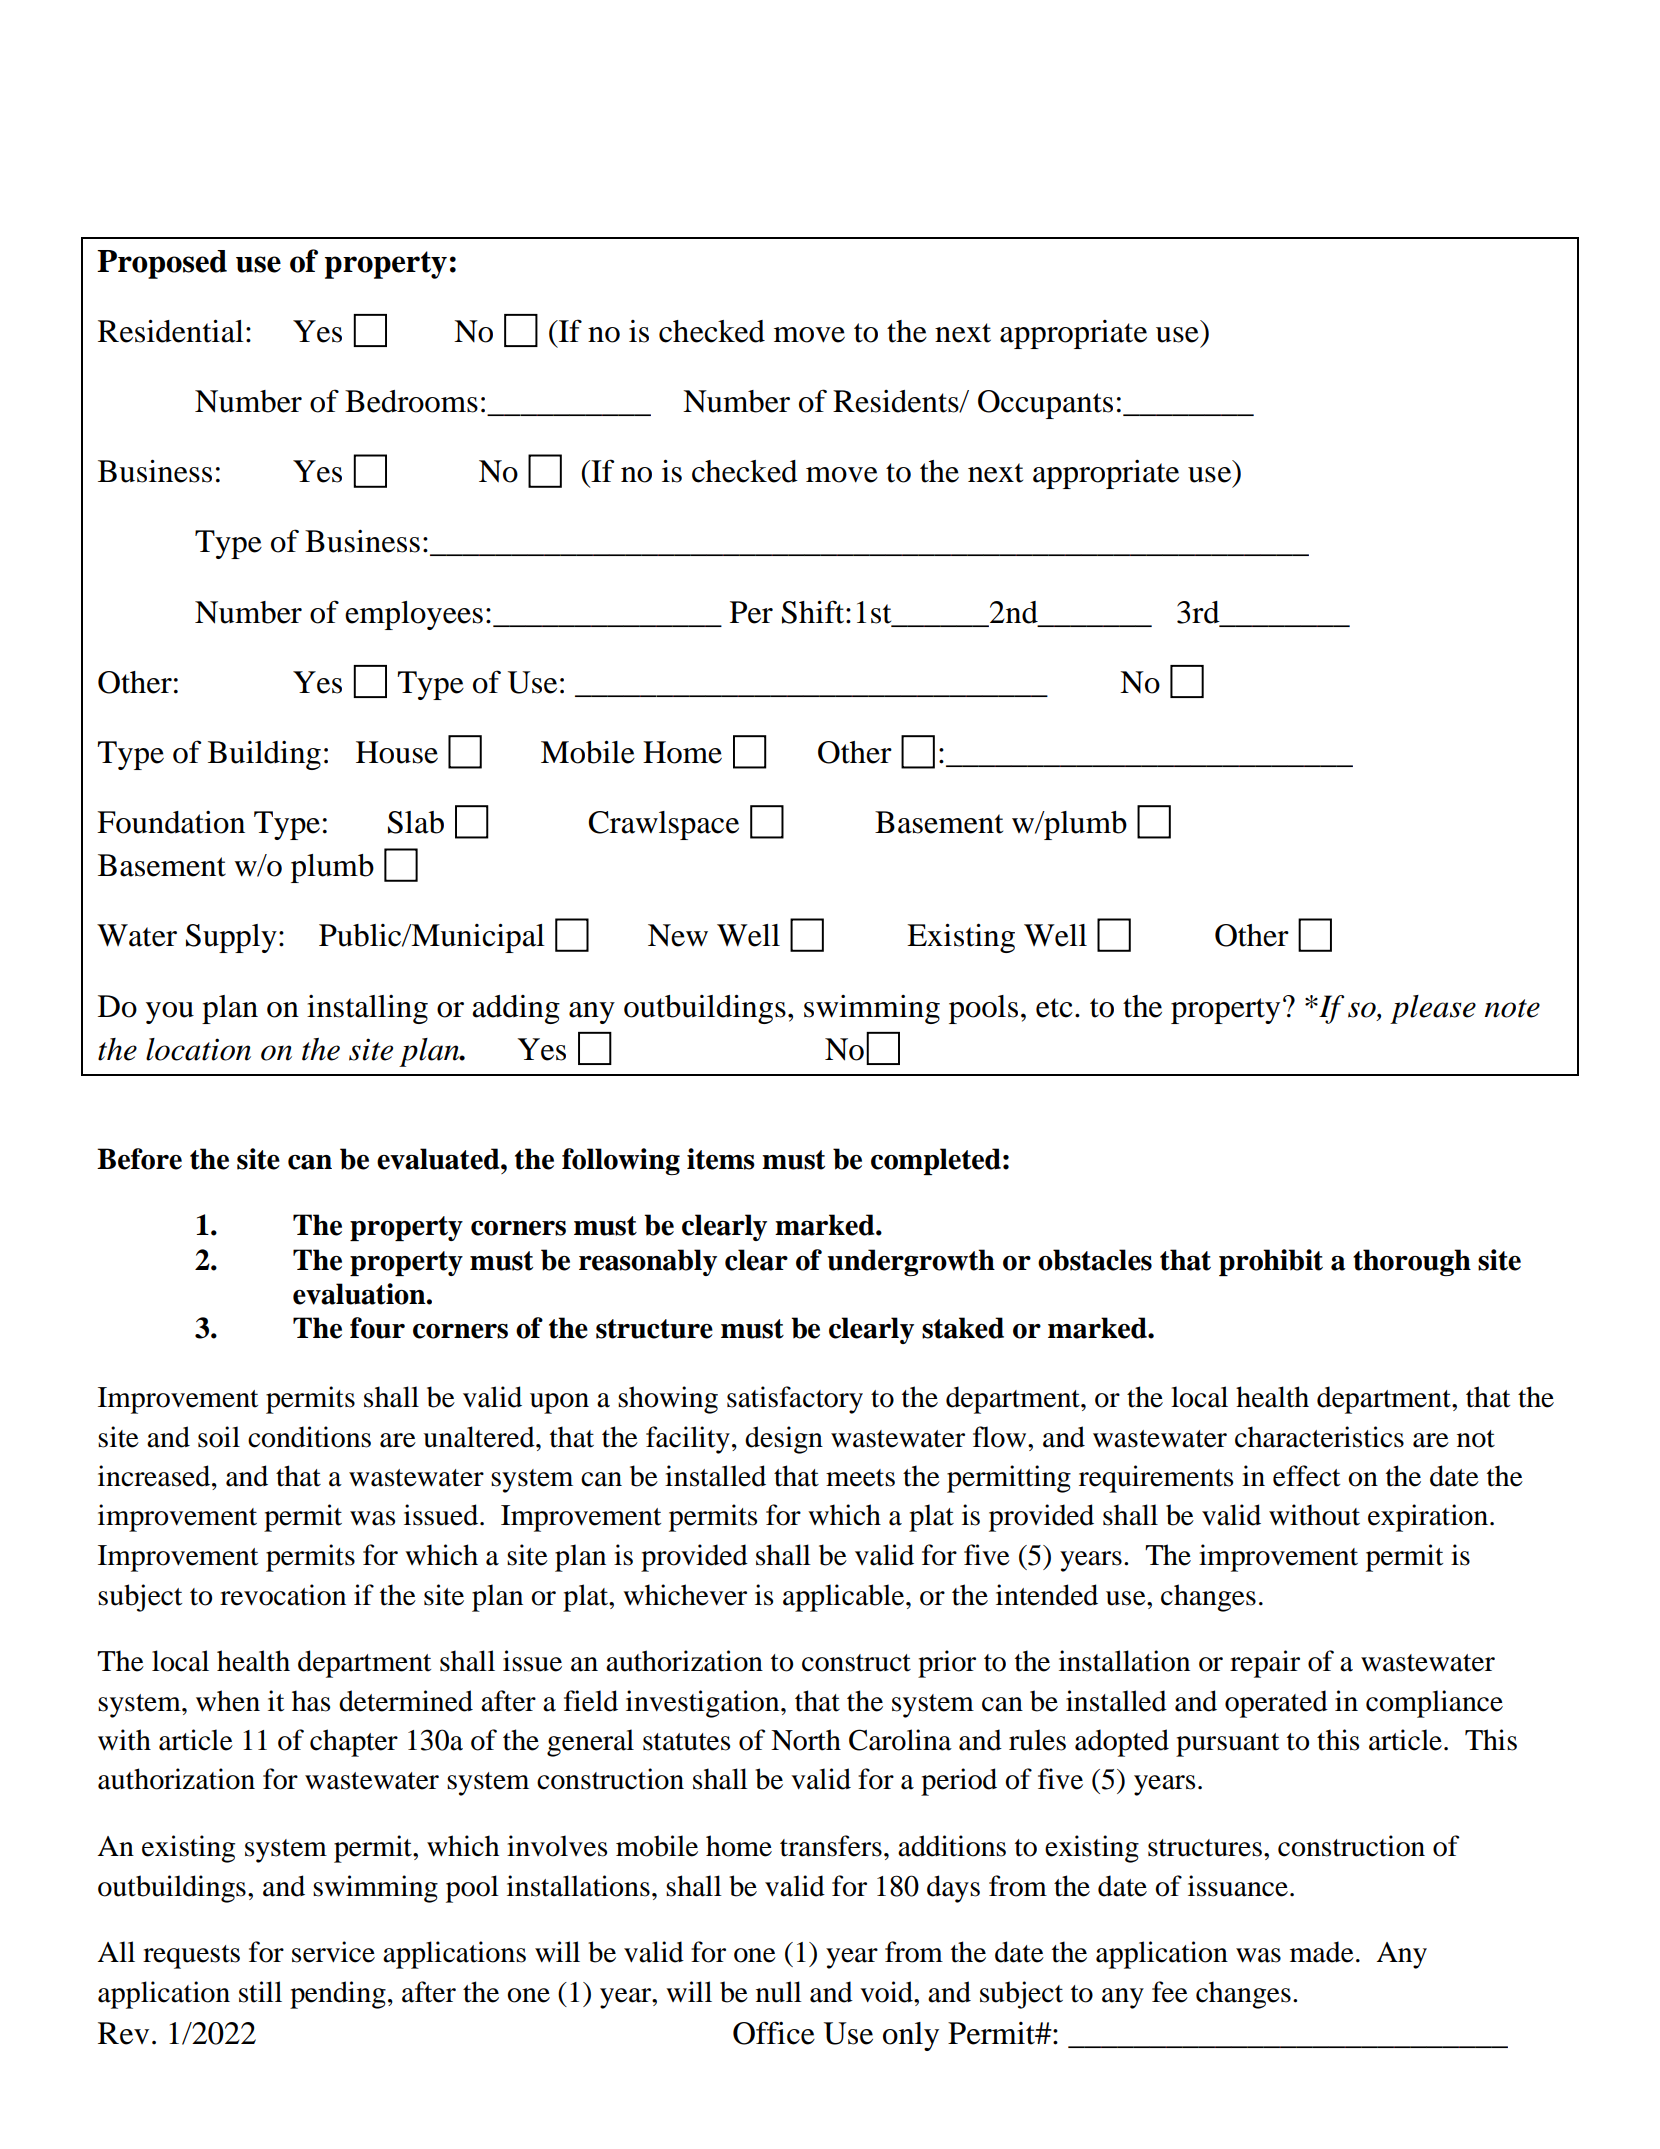  What do you see at coordinates (397, 752) in the document?
I see `House` at bounding box center [397, 752].
